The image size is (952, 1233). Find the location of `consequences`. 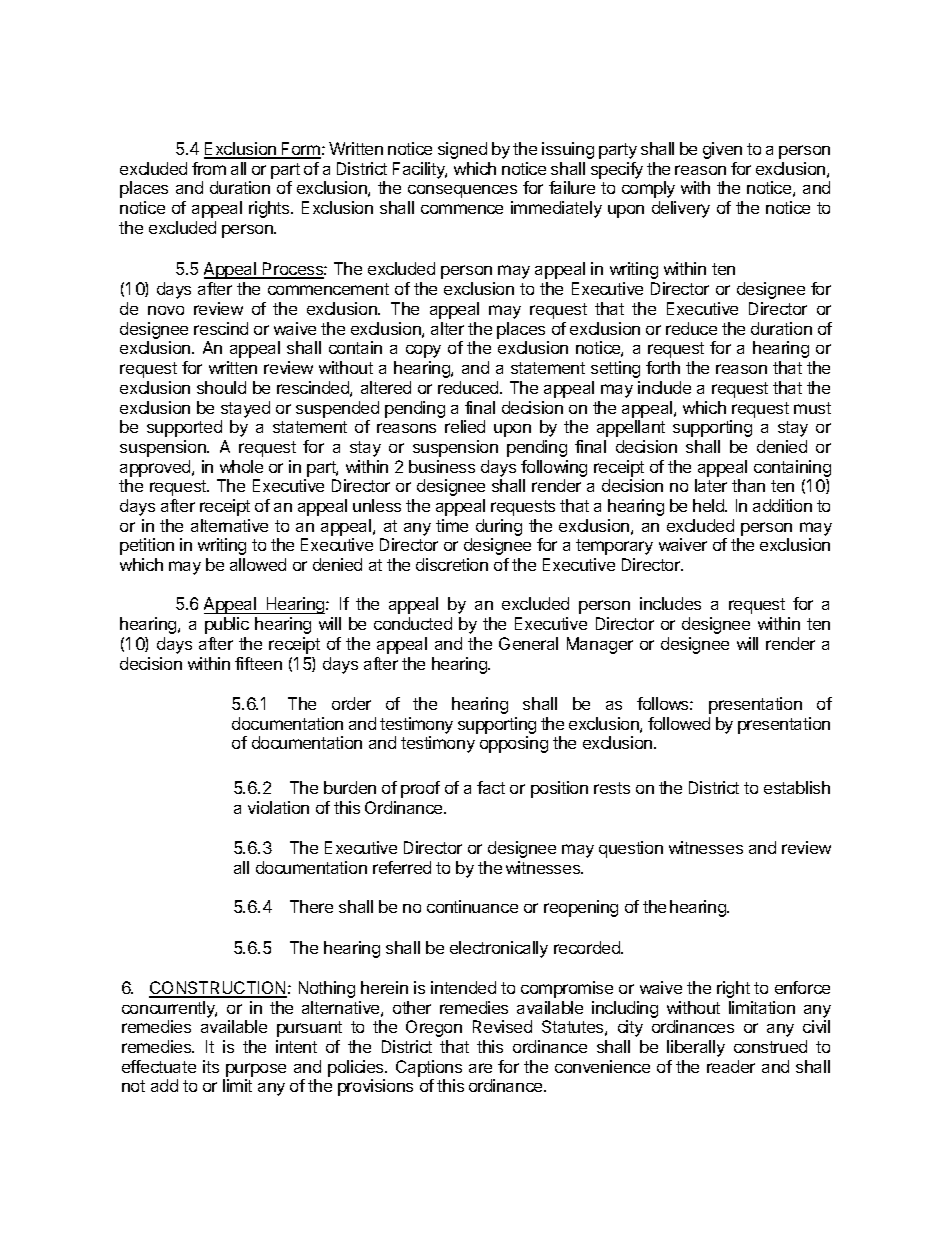

consequences is located at coordinates (462, 191).
